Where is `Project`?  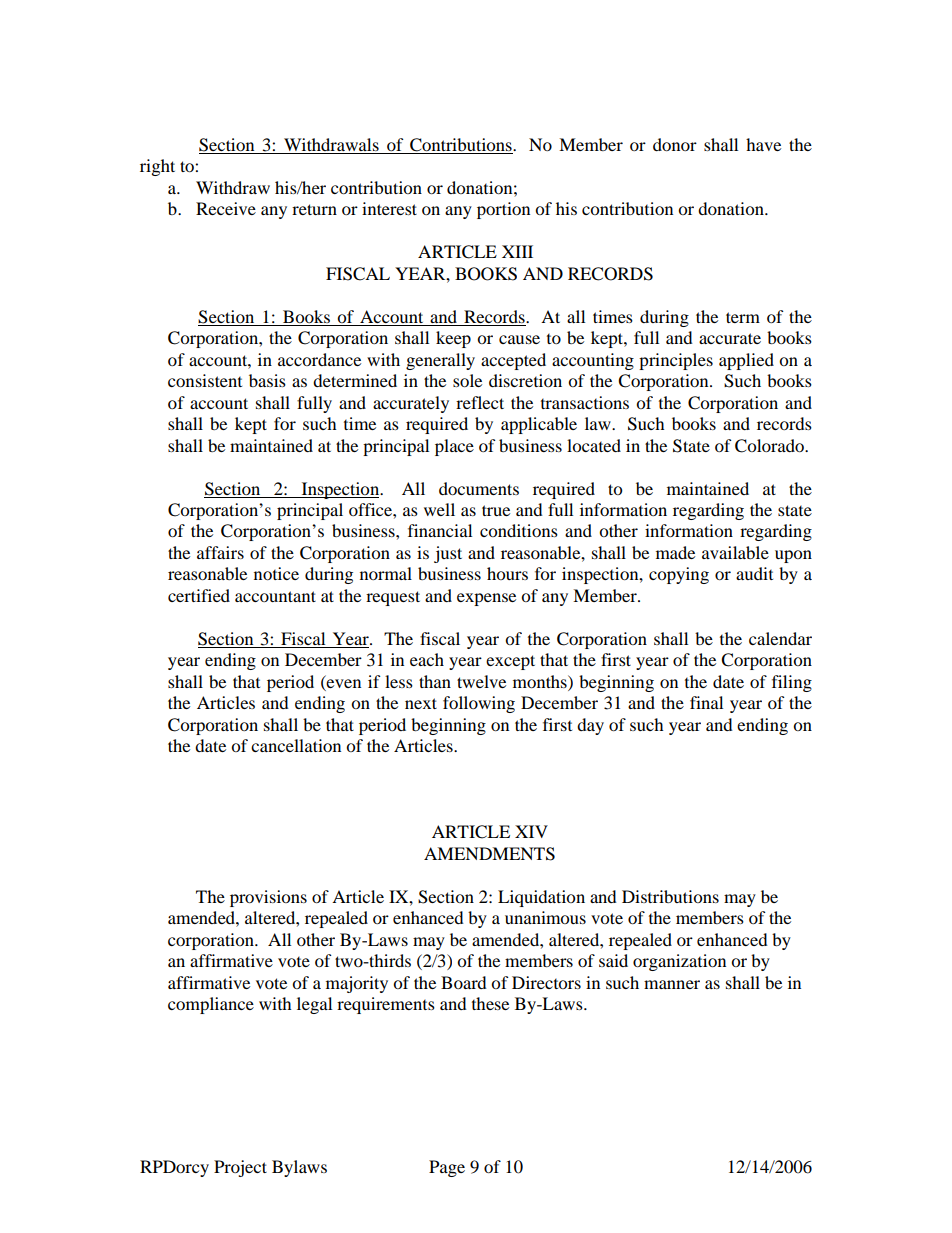 Project is located at coordinates (240, 1168).
